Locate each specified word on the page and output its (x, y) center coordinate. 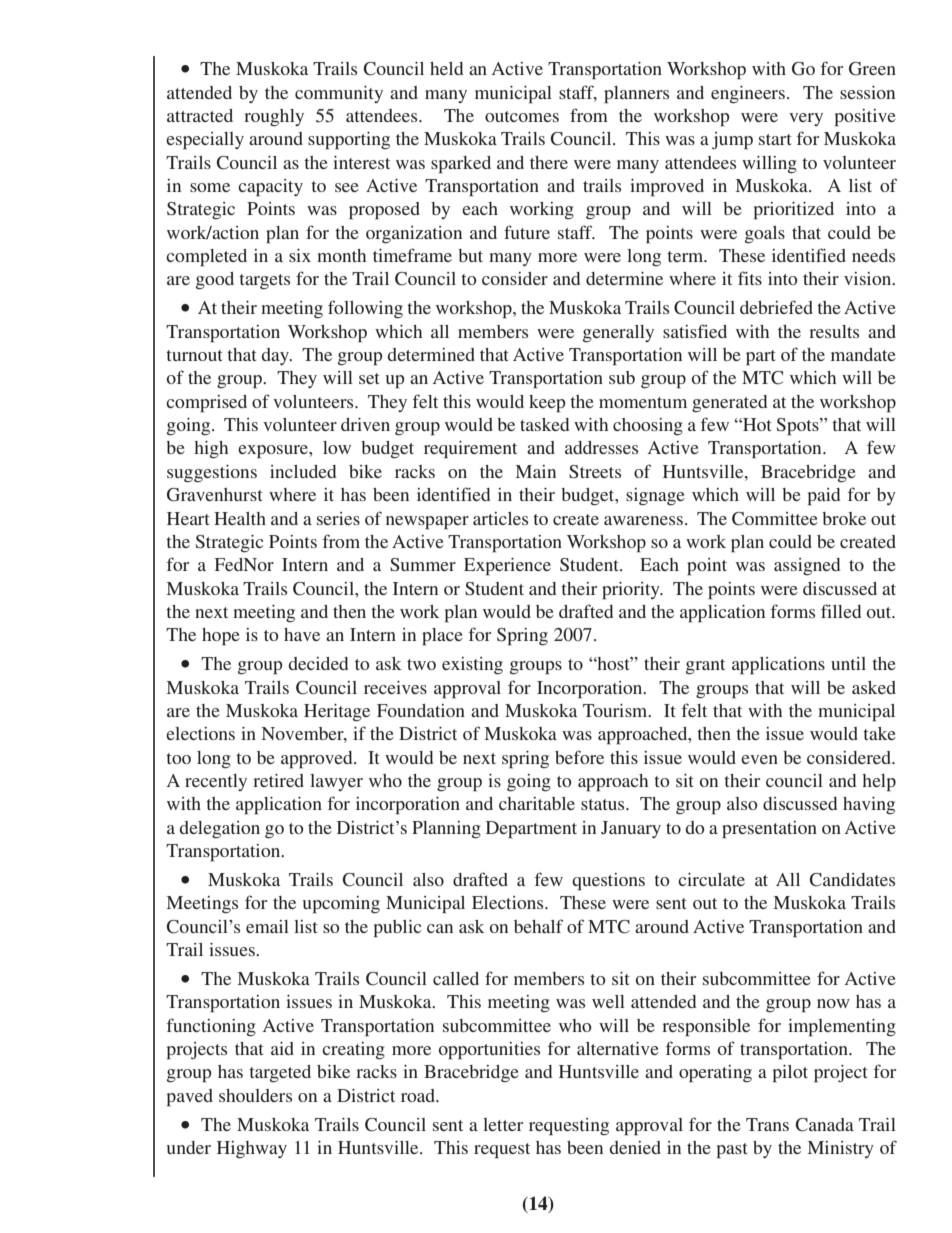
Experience (507, 567)
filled (841, 611)
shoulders (255, 1095)
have (302, 634)
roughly (274, 118)
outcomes (522, 116)
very (806, 119)
